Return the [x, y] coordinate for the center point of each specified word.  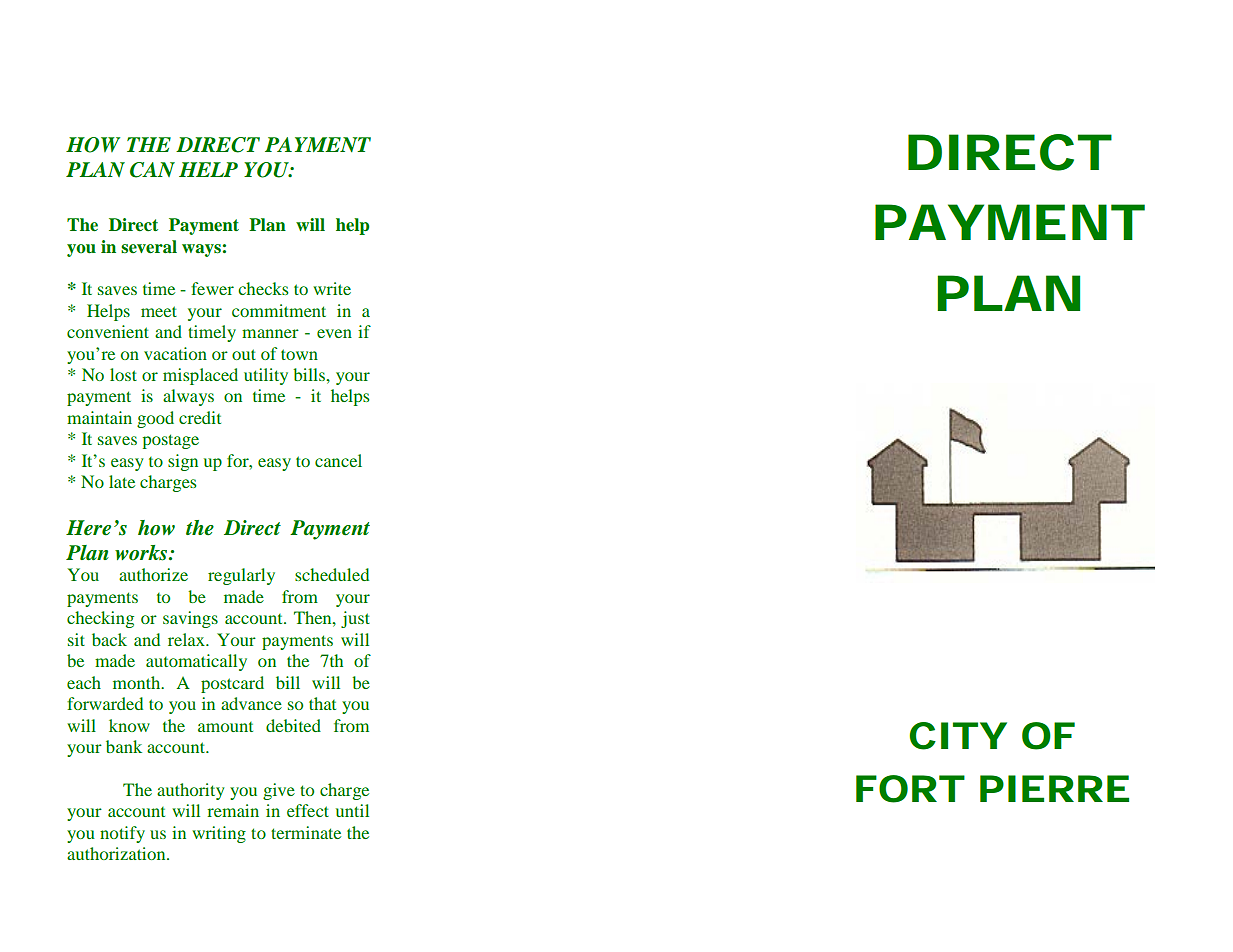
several [149, 247]
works [142, 553]
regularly [241, 576]
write [332, 288]
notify [122, 834]
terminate [306, 832]
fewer [212, 288]
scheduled [332, 574]
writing [219, 834]
